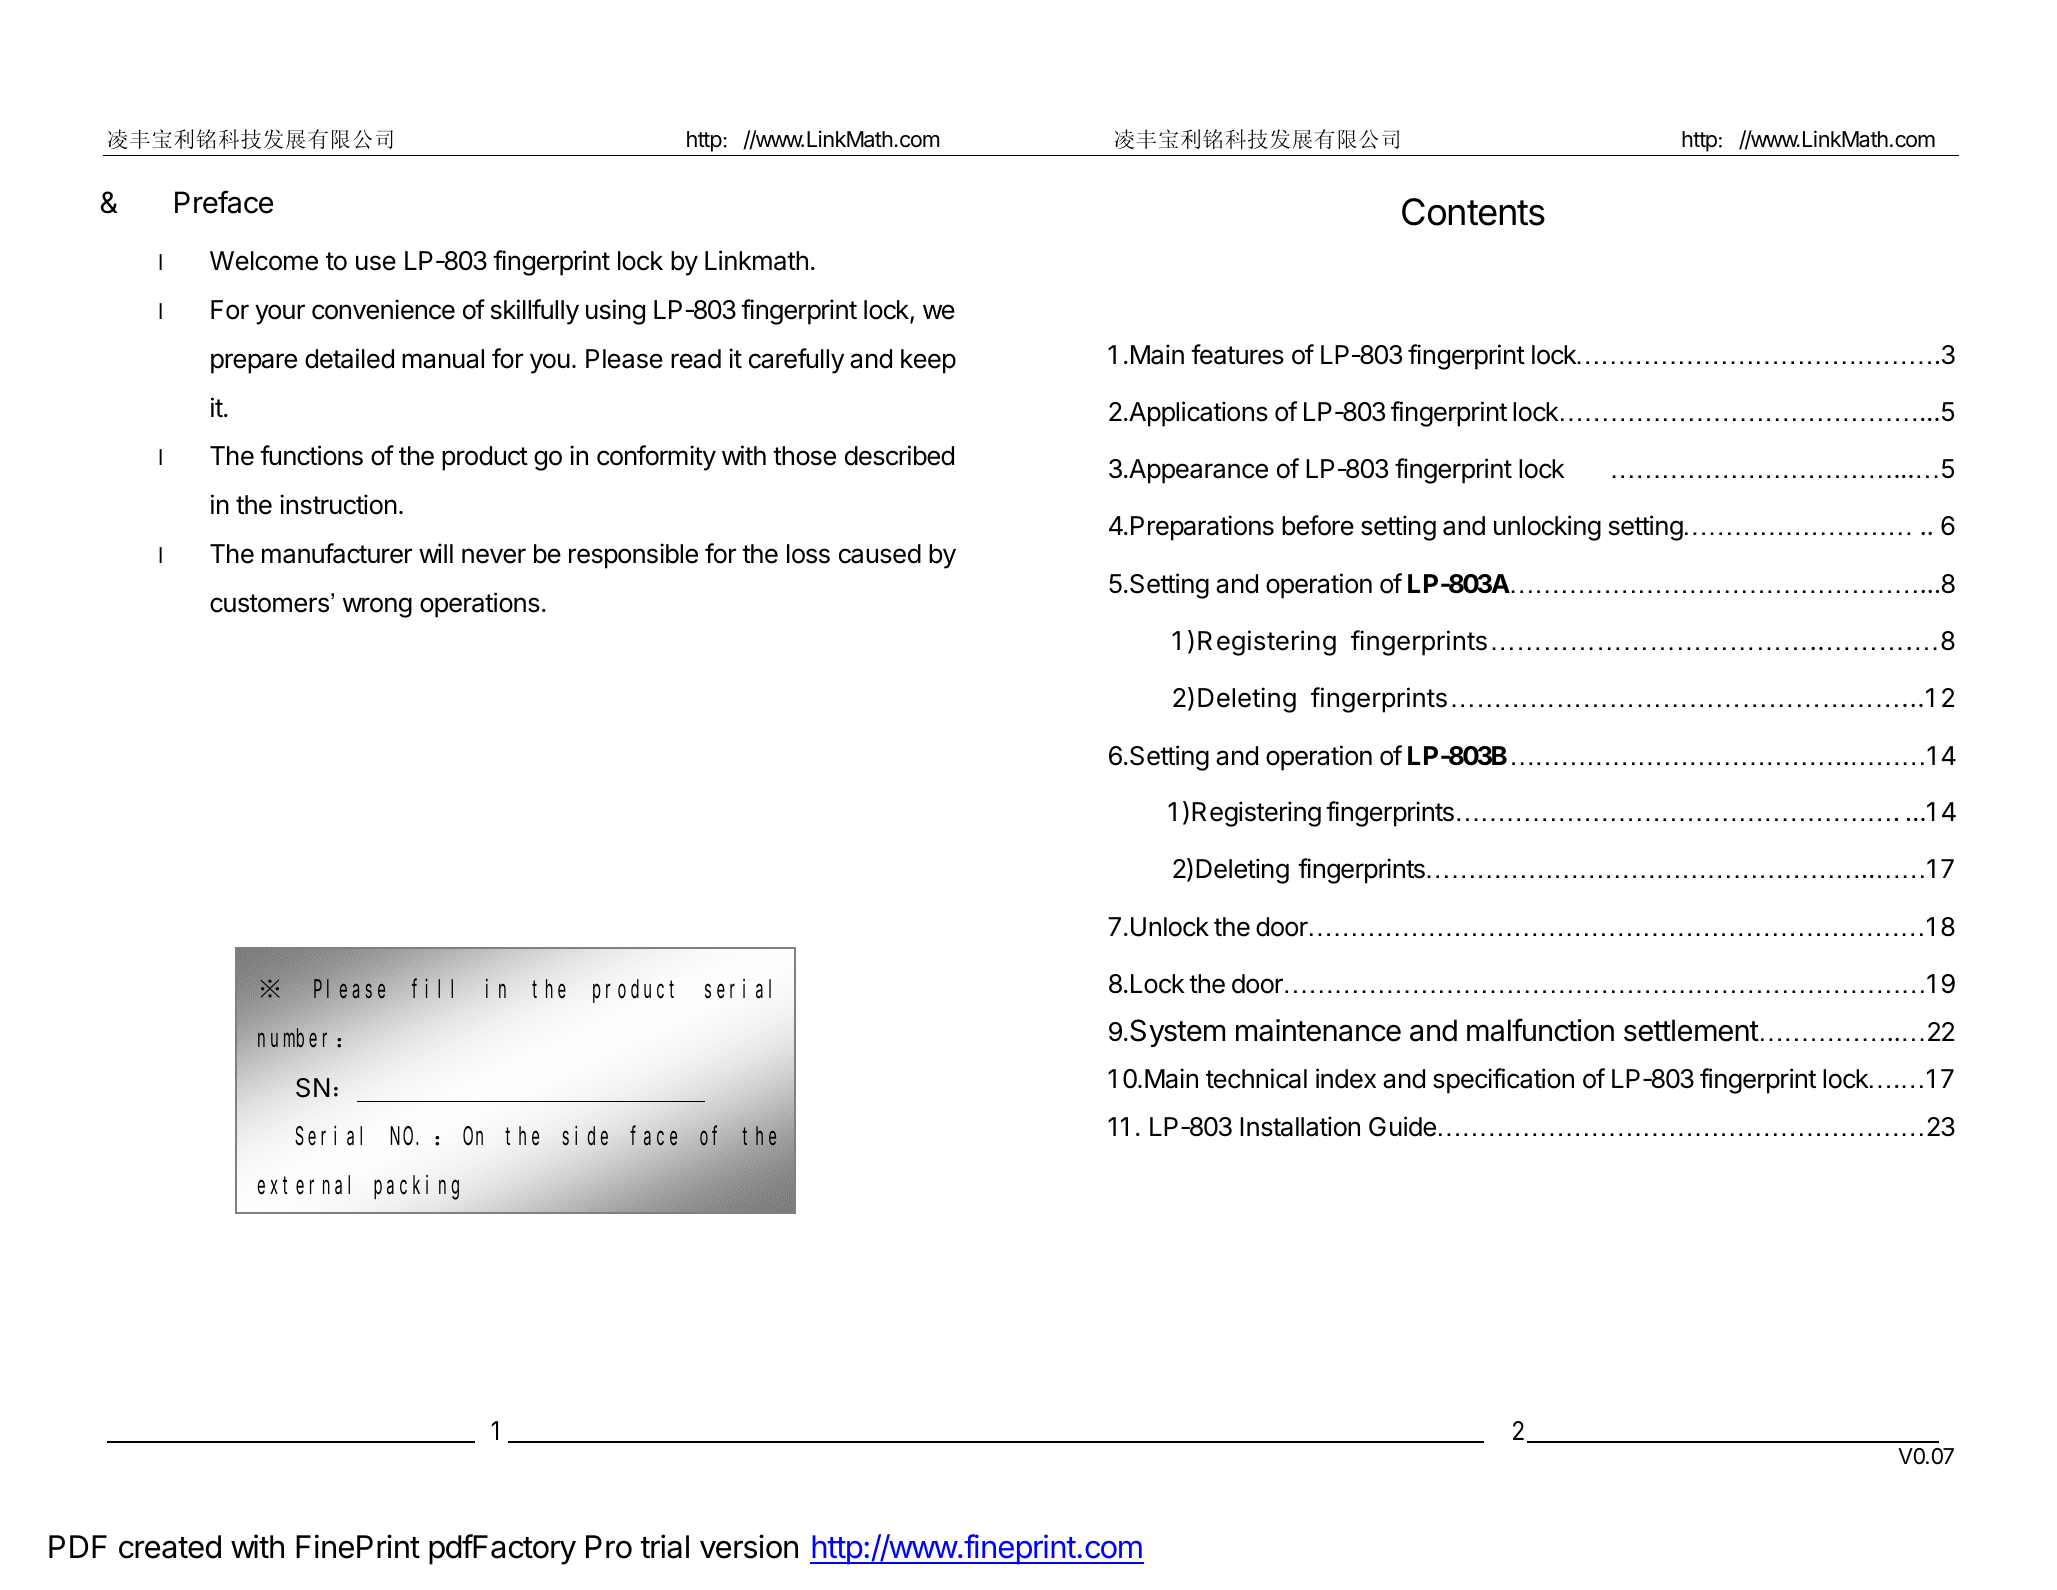  What do you see at coordinates (1318, 525) in the page?
I see `before` at bounding box center [1318, 525].
